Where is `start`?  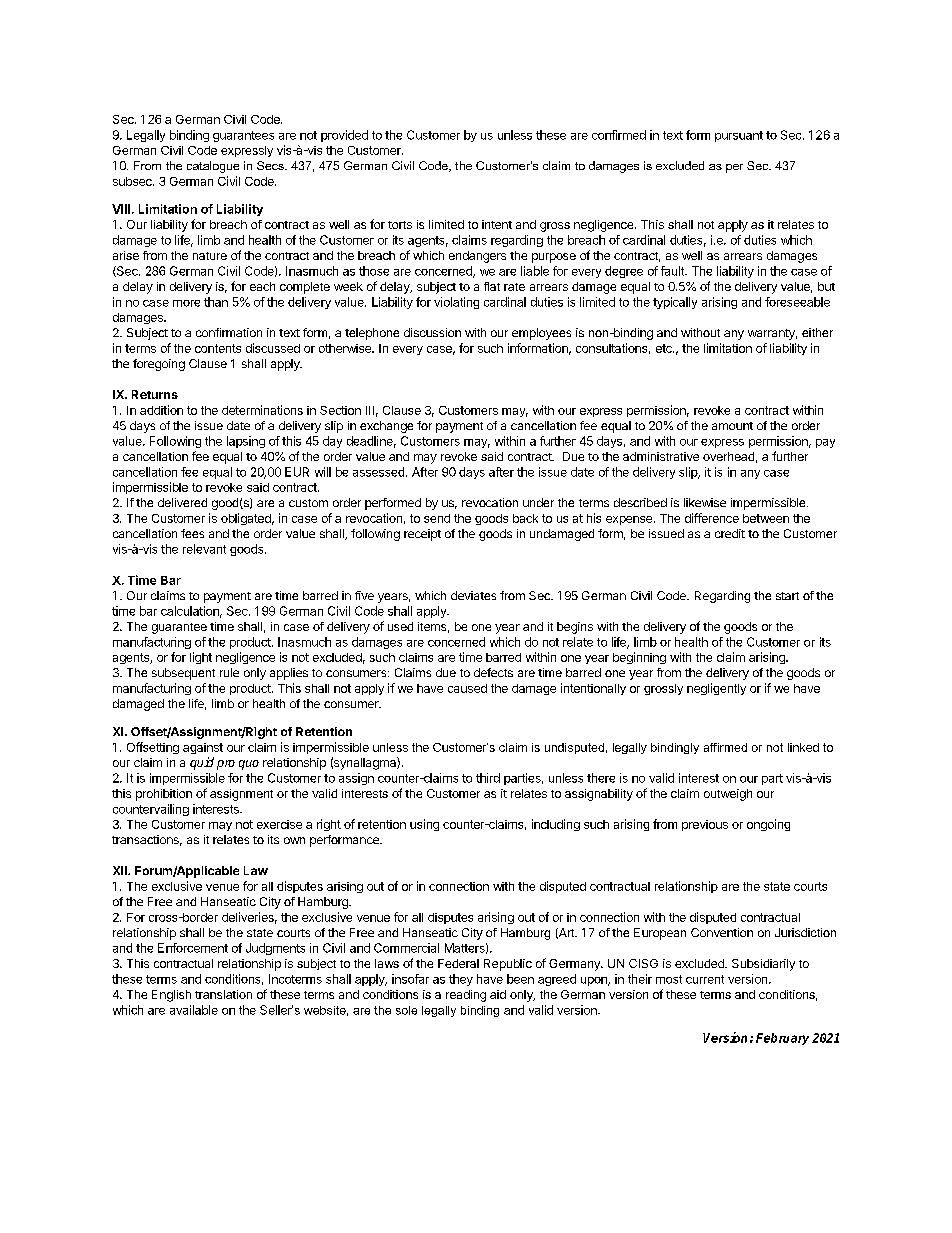
start is located at coordinates (787, 596).
